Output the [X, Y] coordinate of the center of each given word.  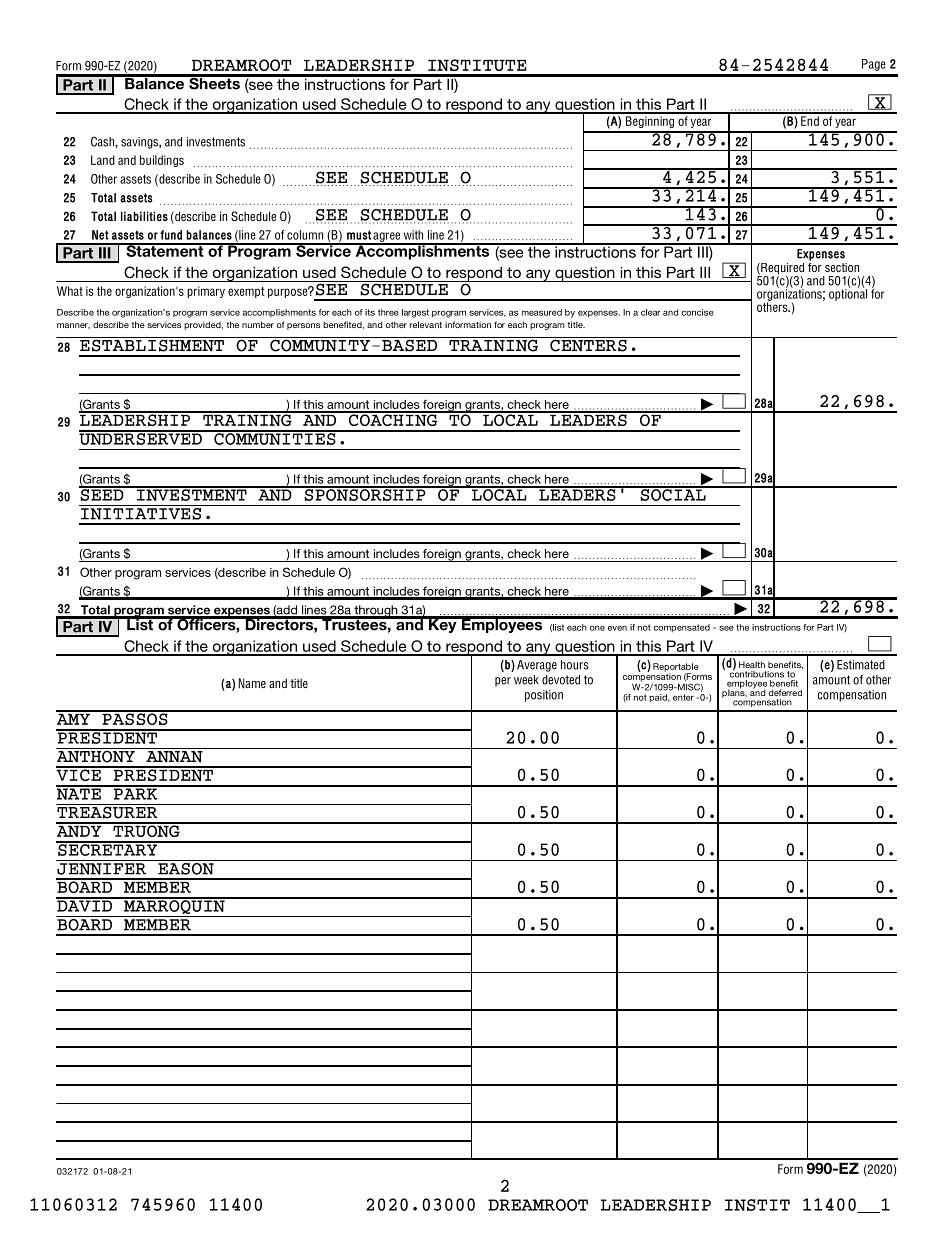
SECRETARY [108, 849]
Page [874, 65]
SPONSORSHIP [365, 494]
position [544, 696]
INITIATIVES [141, 512]
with [413, 235]
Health [752, 664]
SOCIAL [673, 494]
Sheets [214, 82]
